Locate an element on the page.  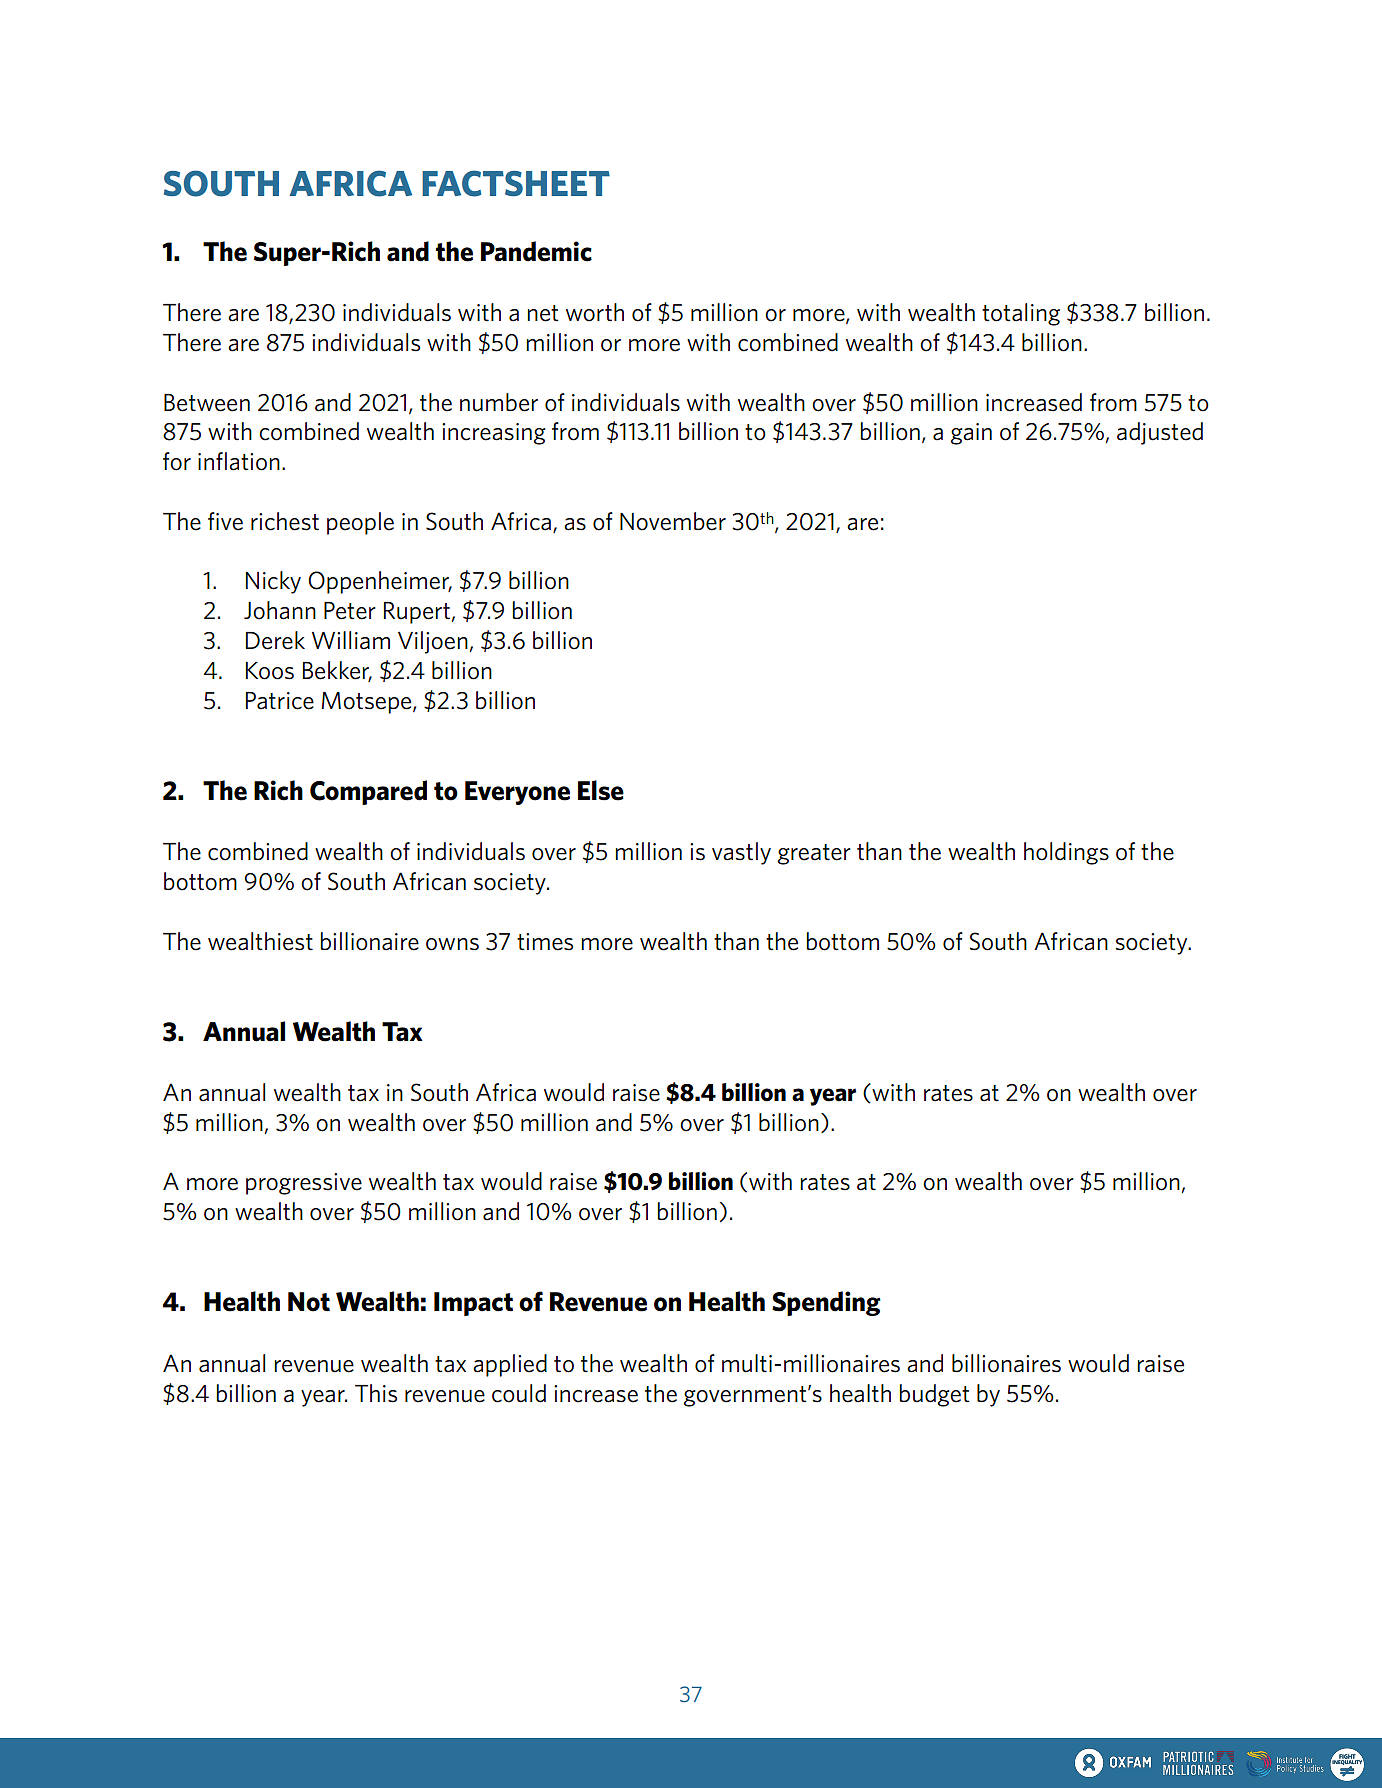
times is located at coordinates (545, 942).
